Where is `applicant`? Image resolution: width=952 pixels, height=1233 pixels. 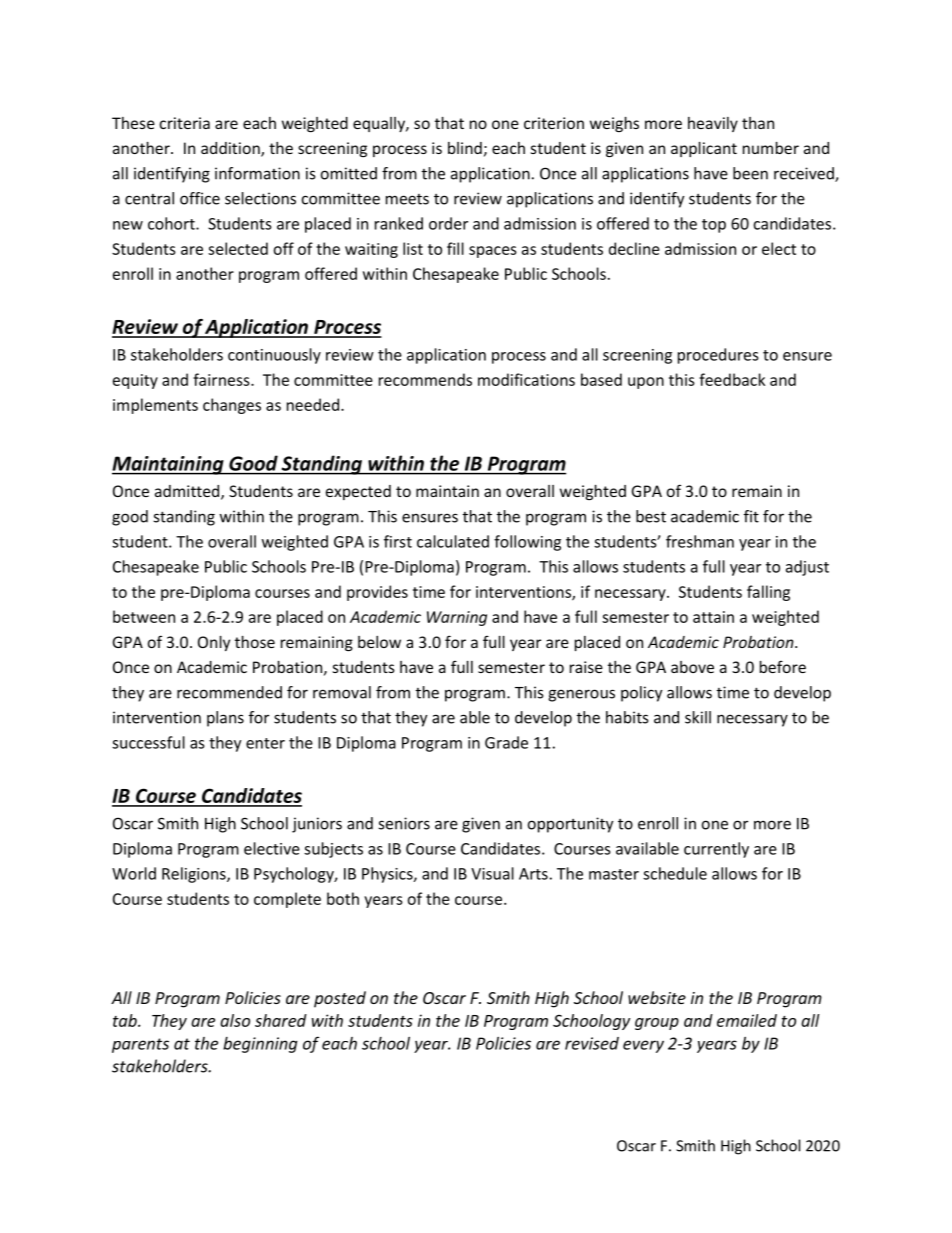 applicant is located at coordinates (704, 149).
